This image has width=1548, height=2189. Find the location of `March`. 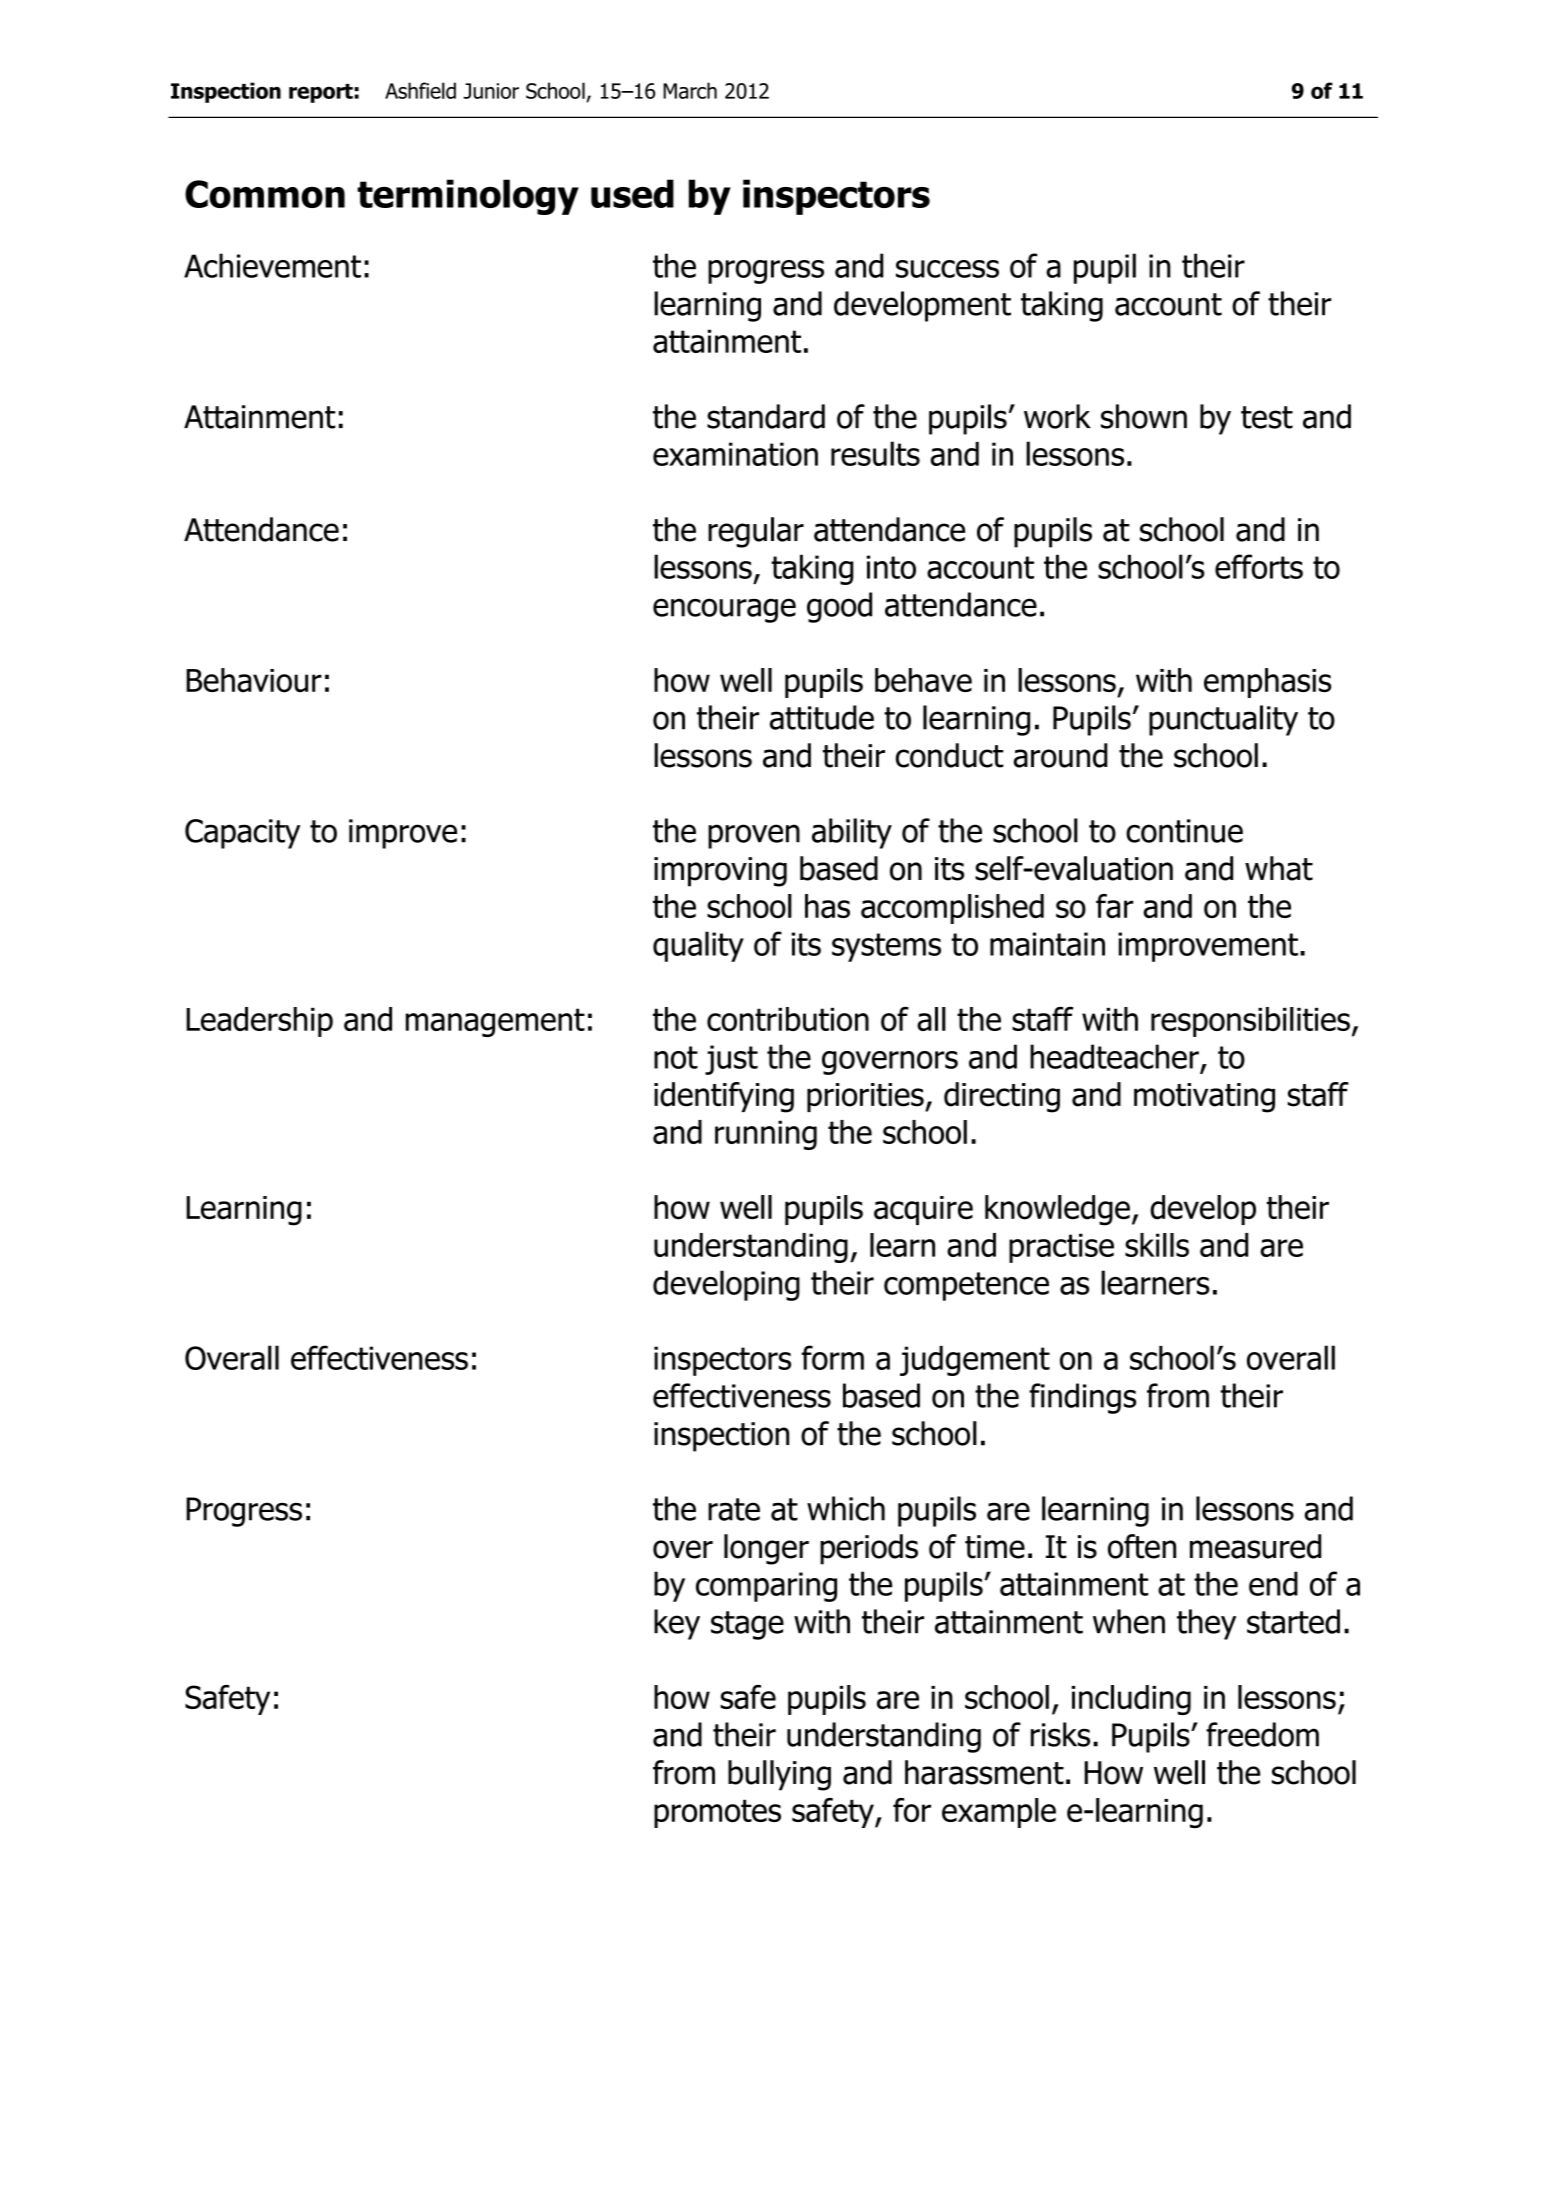

March is located at coordinates (690, 90).
